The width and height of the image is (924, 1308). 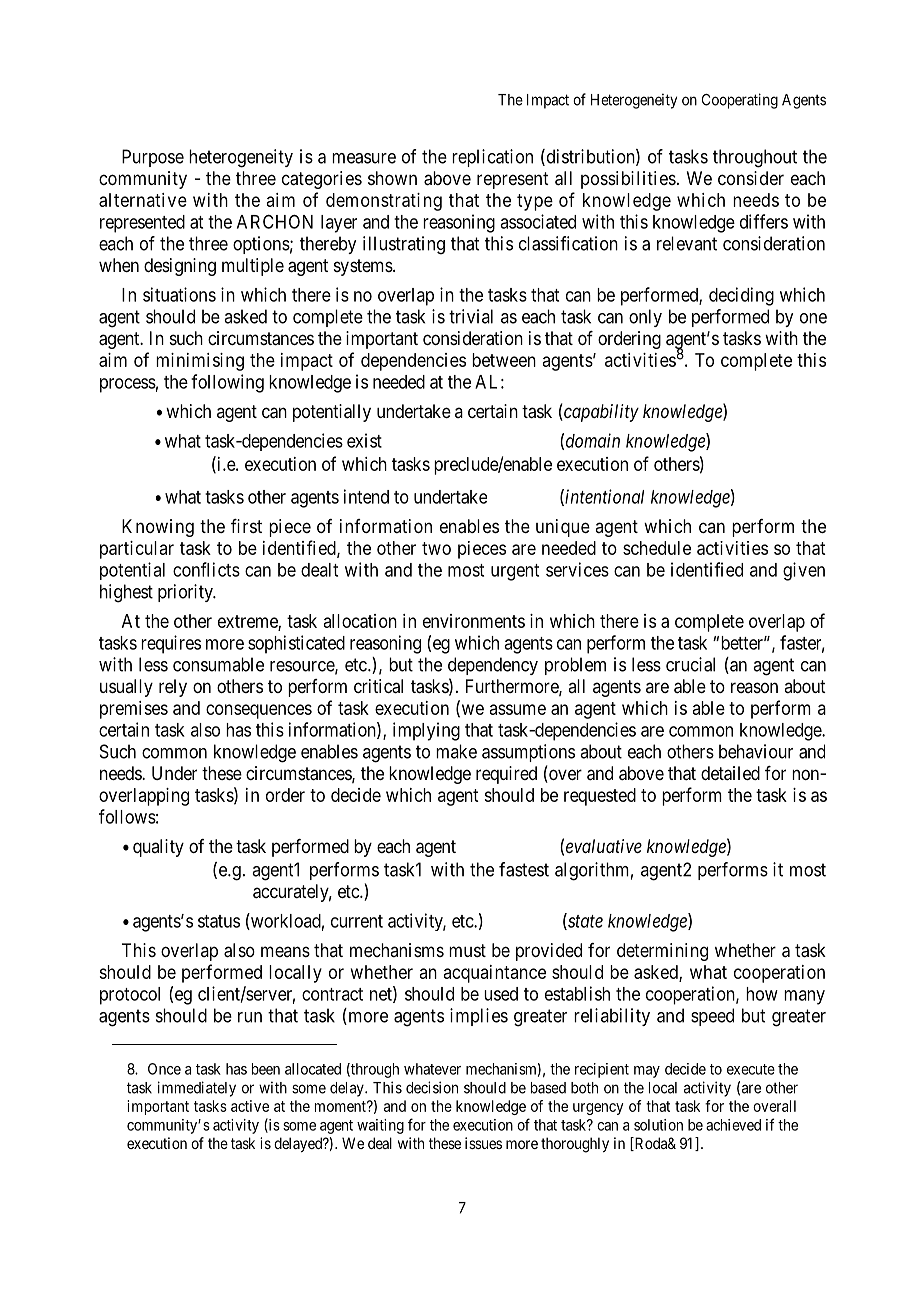 I want to click on requires, so click(x=171, y=644).
